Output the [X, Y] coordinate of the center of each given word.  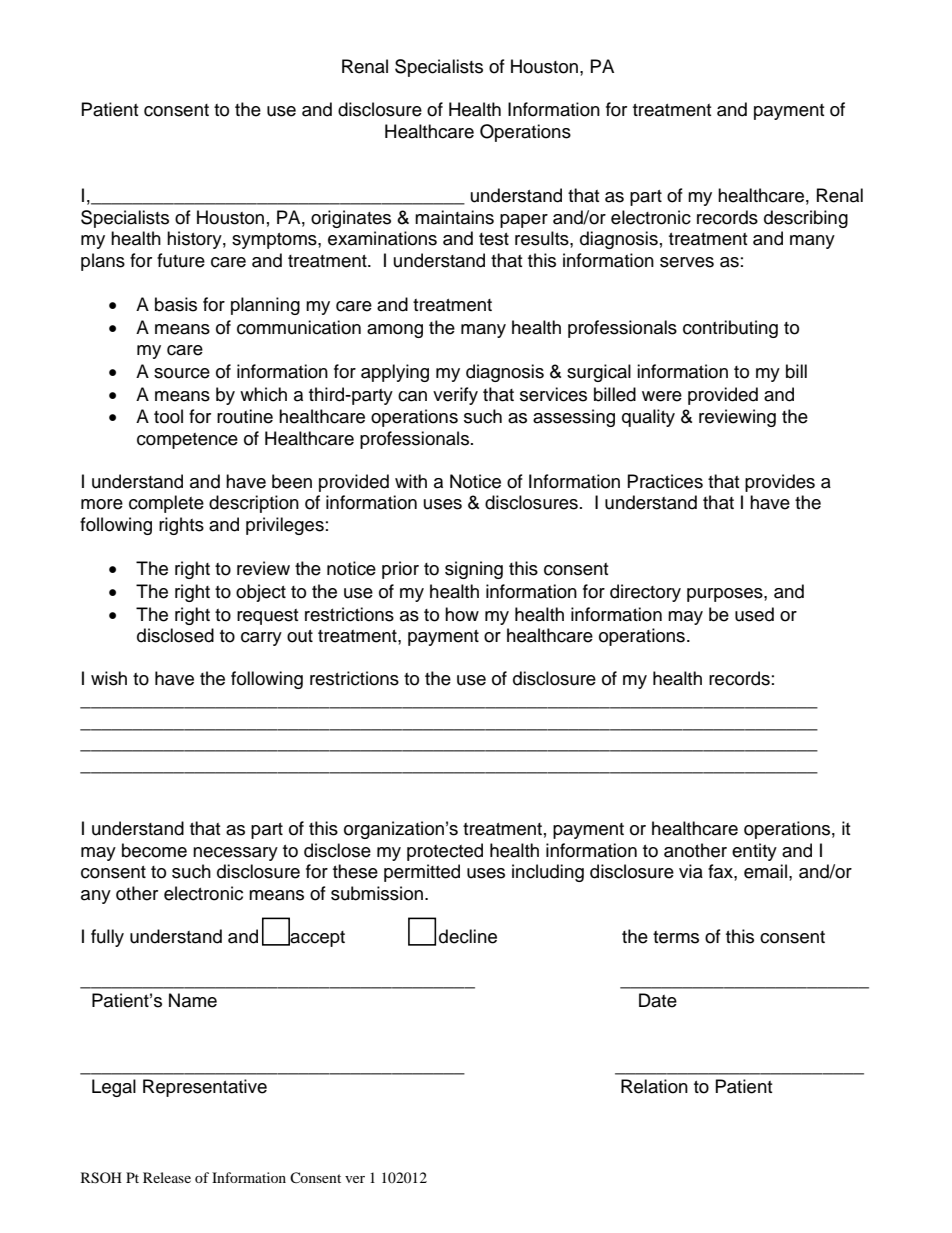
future [181, 260]
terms [676, 937]
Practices [665, 481]
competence [187, 441]
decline [468, 936]
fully [107, 938]
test [494, 239]
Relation [654, 1086]
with [411, 481]
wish [109, 678]
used [754, 614]
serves [687, 262]
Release [167, 1177]
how [462, 614]
